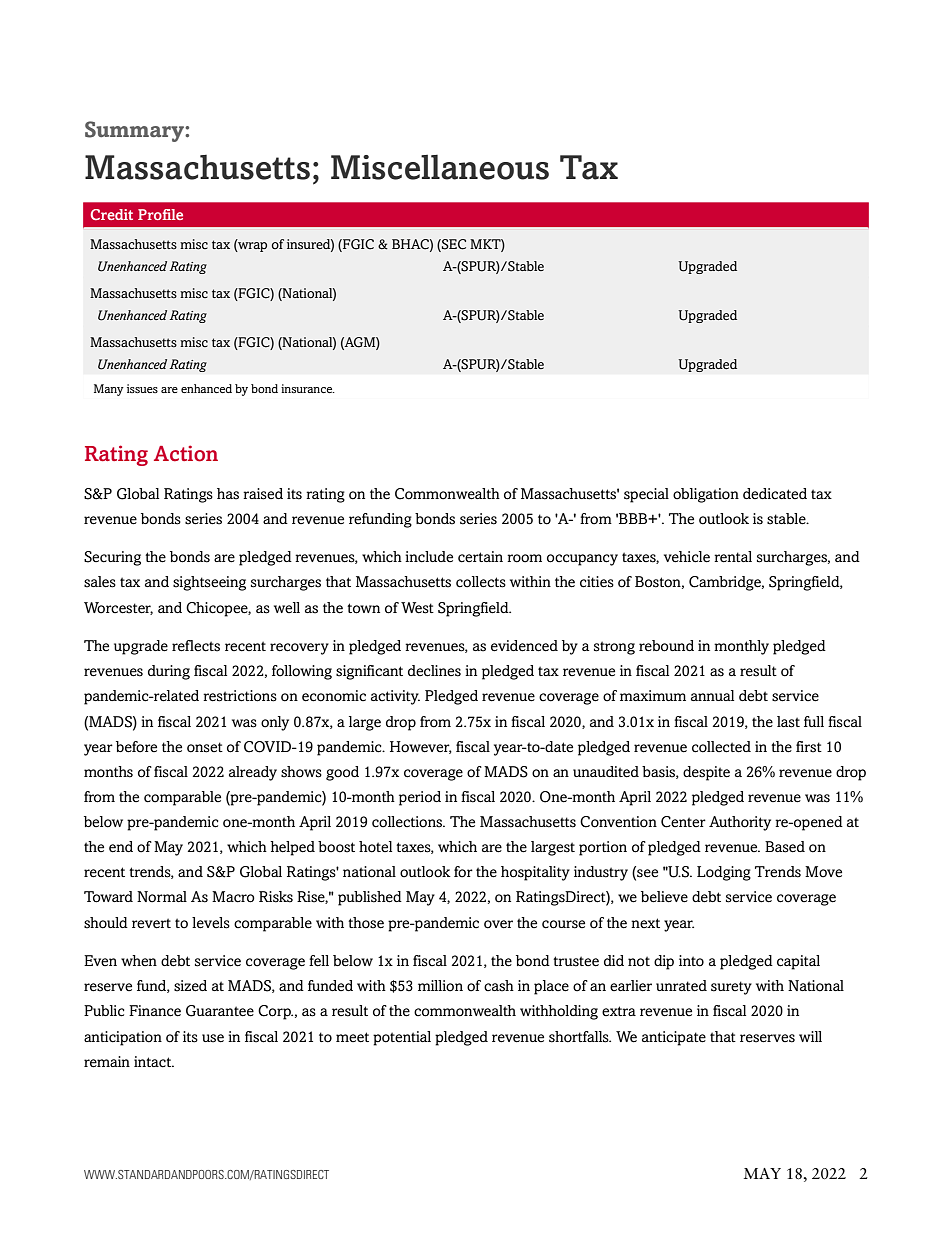  Describe the element at coordinates (186, 453) in the image. I see `Action` at that location.
